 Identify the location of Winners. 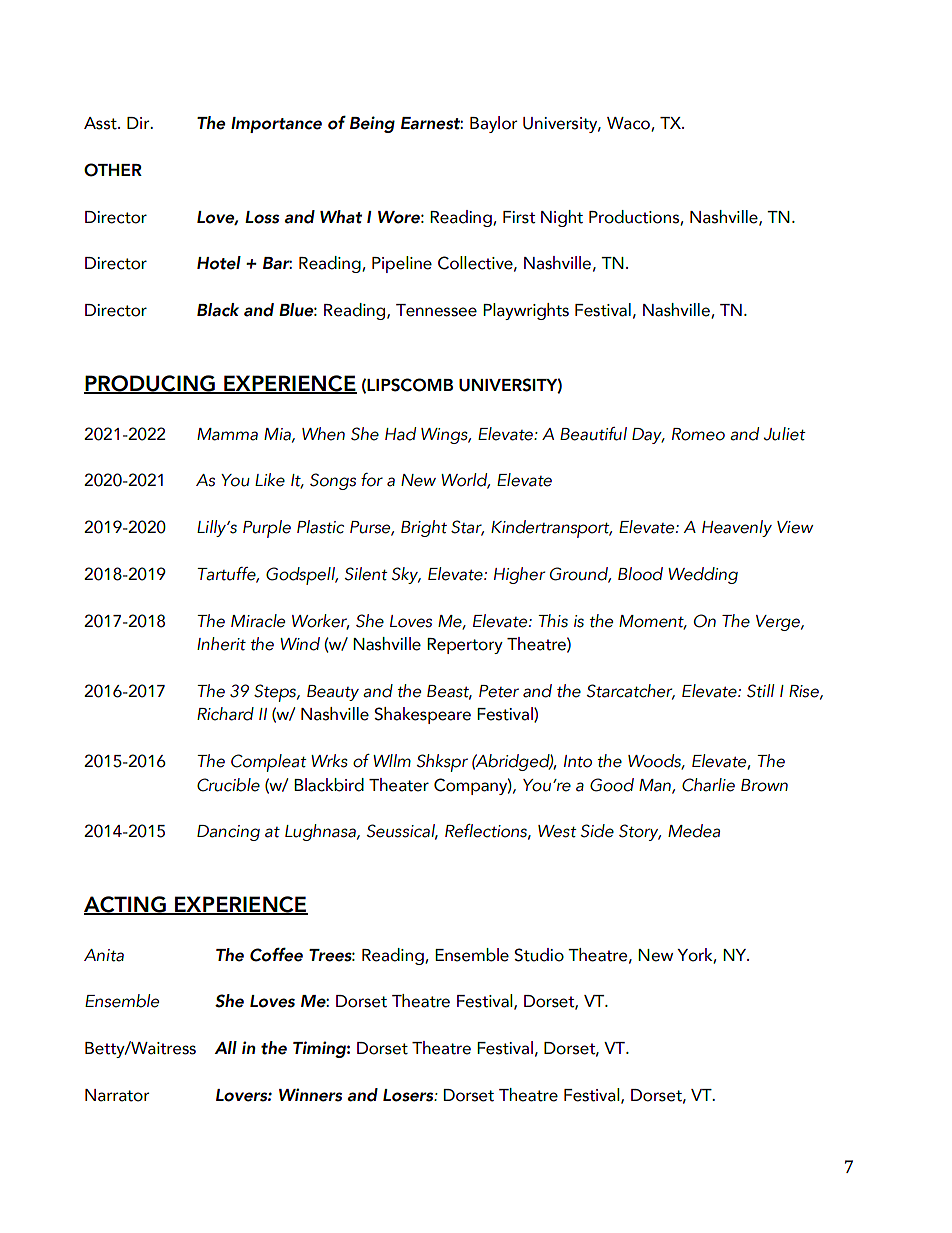
(310, 1095).
